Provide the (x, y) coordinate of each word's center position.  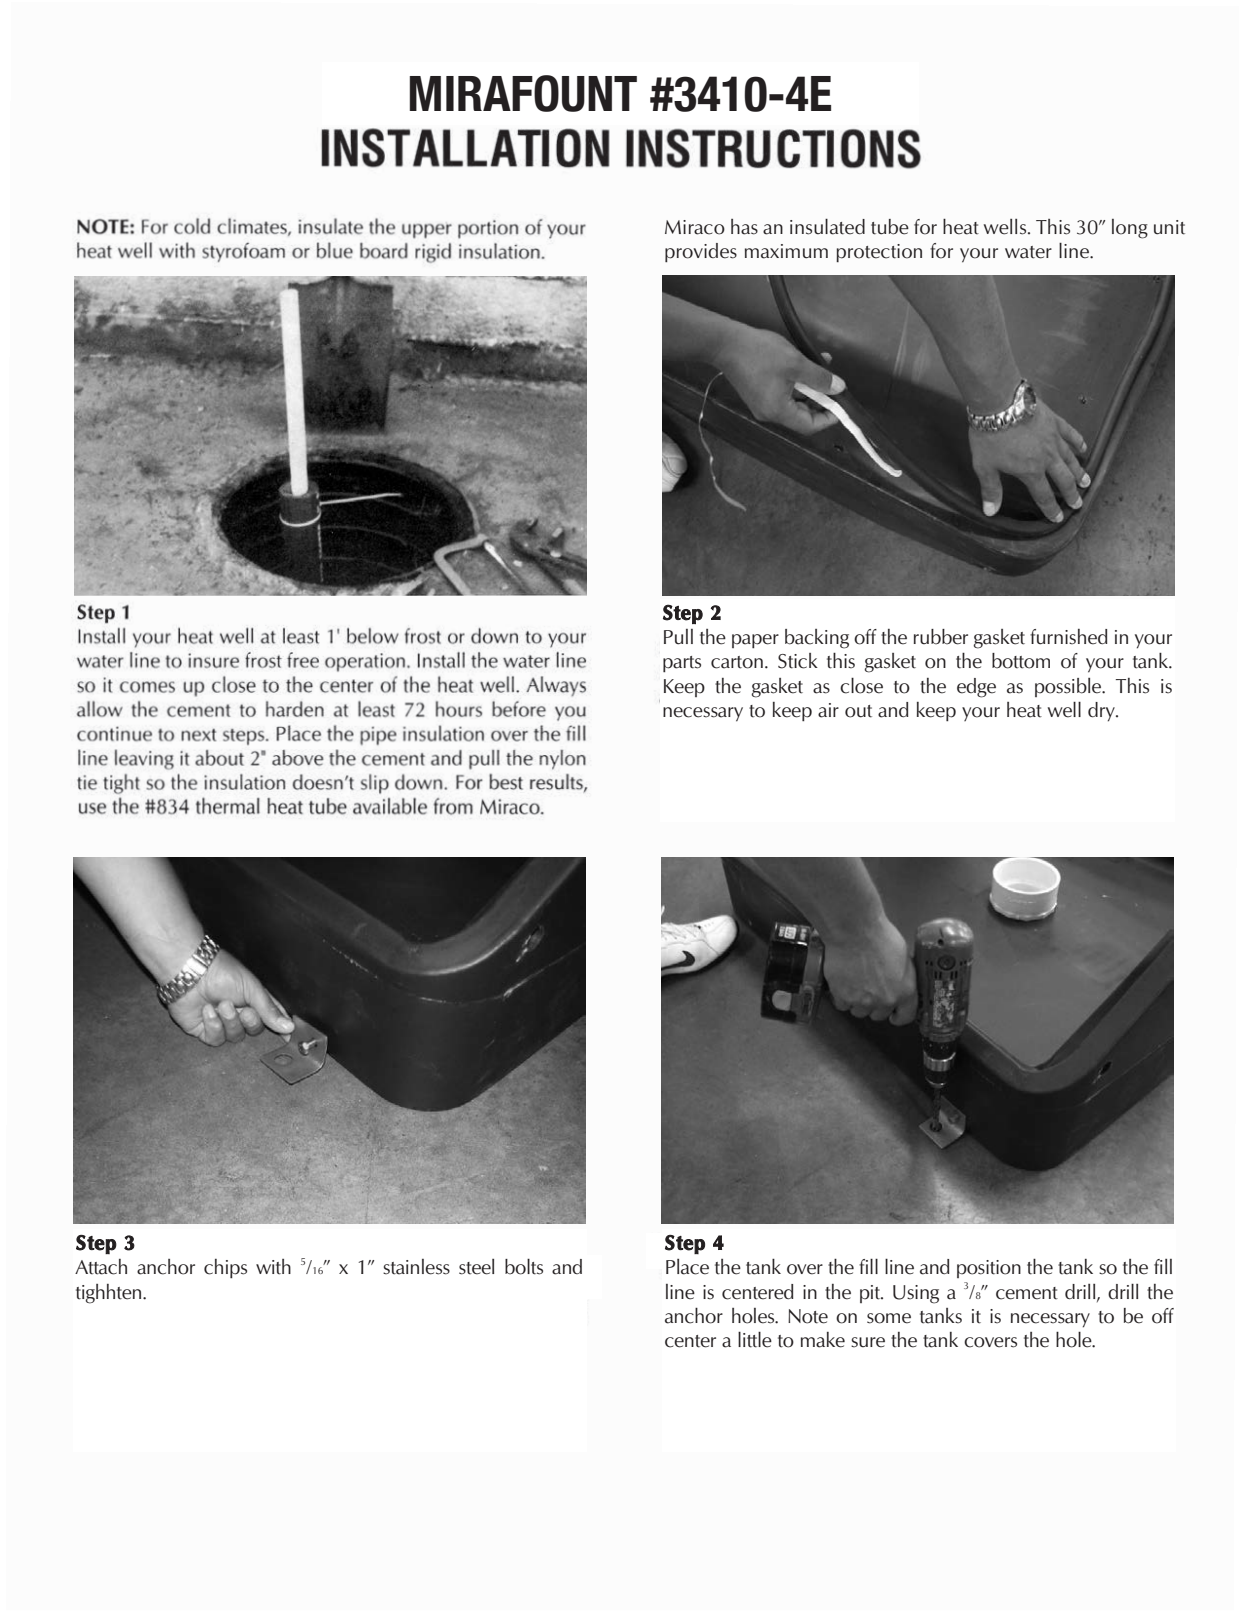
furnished (1068, 637)
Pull (678, 637)
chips (225, 1269)
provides (701, 252)
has (744, 227)
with (273, 1267)
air (828, 710)
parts (682, 664)
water (1028, 252)
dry (1102, 712)
